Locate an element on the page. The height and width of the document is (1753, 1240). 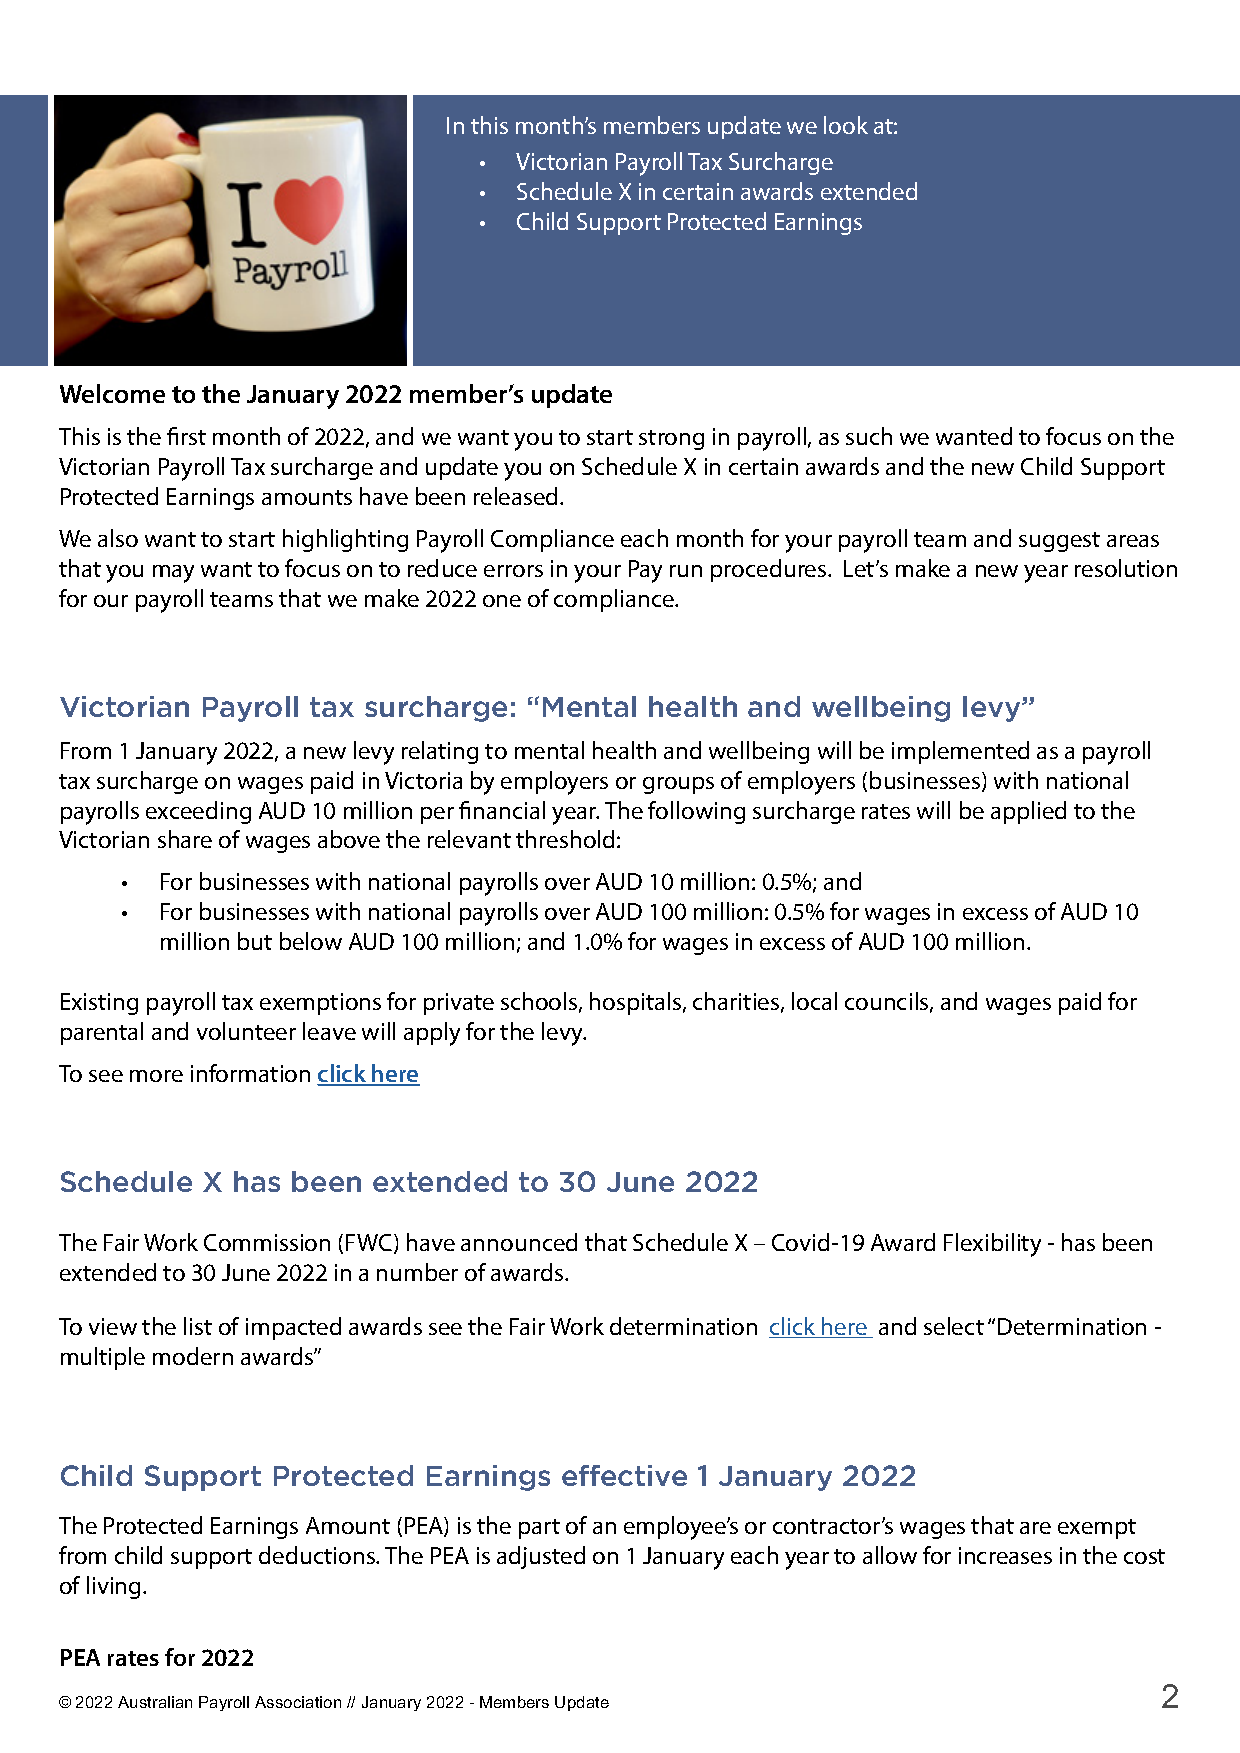
strong is located at coordinates (671, 440).
